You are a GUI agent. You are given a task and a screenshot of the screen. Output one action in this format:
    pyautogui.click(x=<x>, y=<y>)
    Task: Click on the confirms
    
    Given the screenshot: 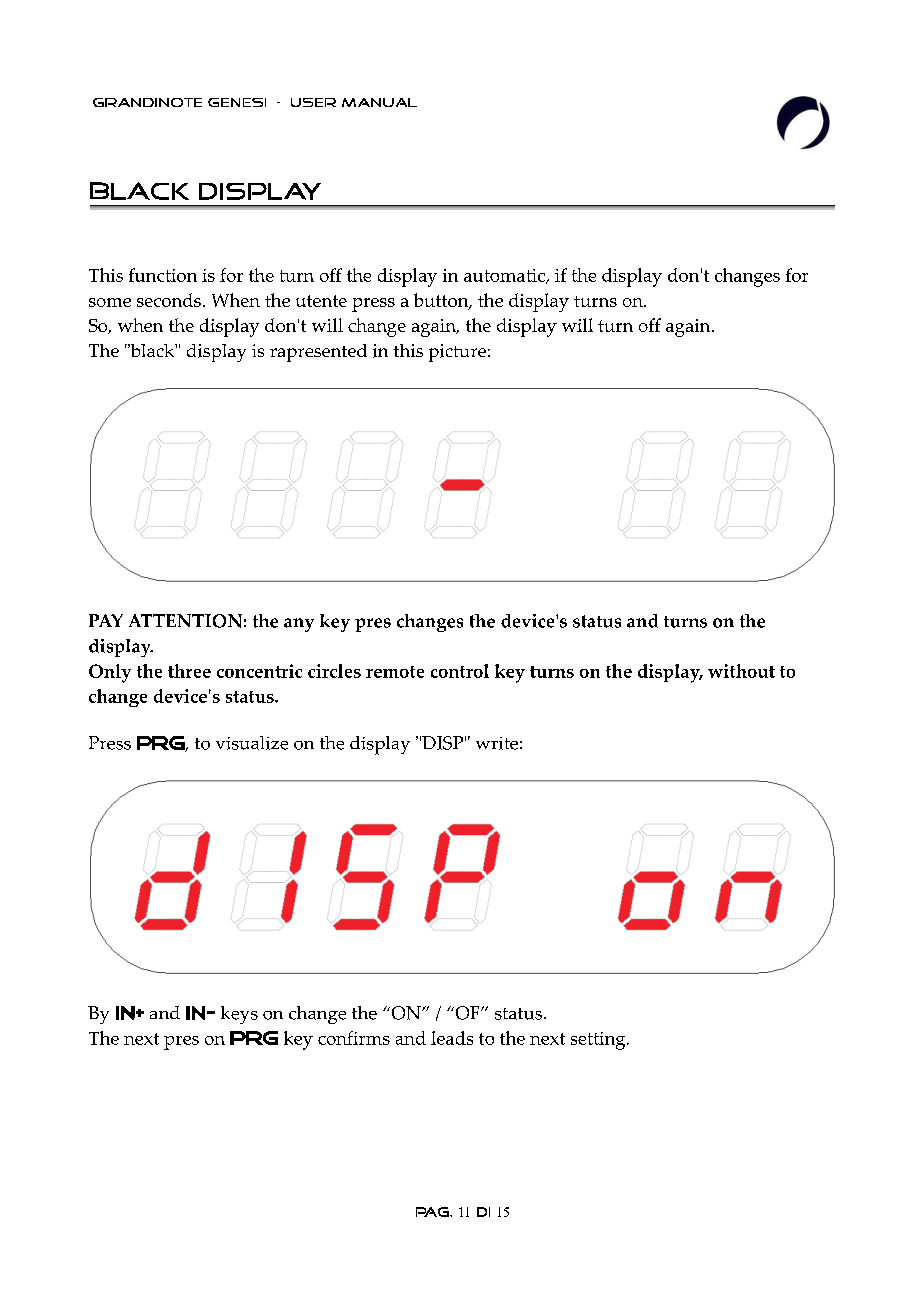 What is the action you would take?
    pyautogui.click(x=354, y=1038)
